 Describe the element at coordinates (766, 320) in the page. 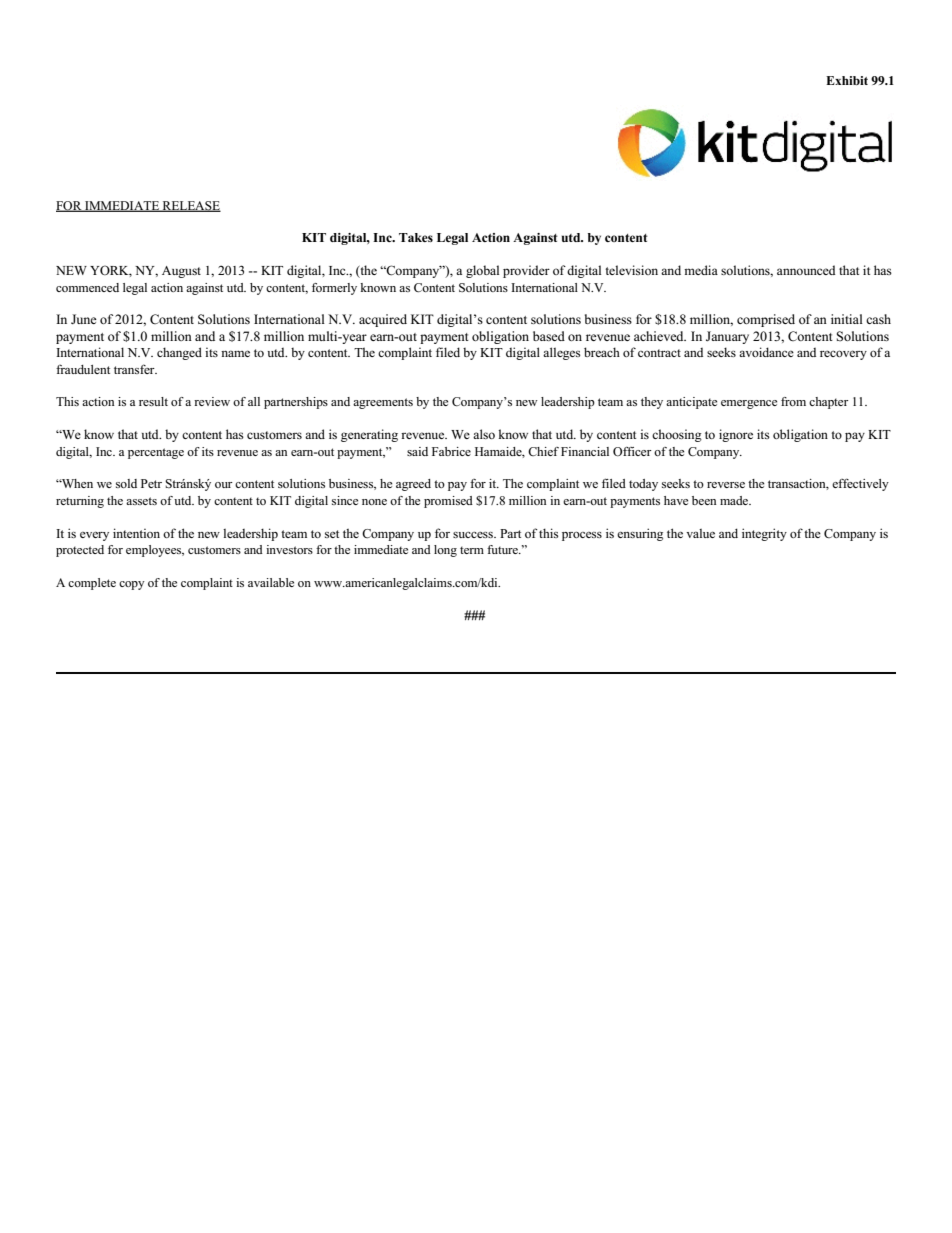

I see `comprised` at that location.
